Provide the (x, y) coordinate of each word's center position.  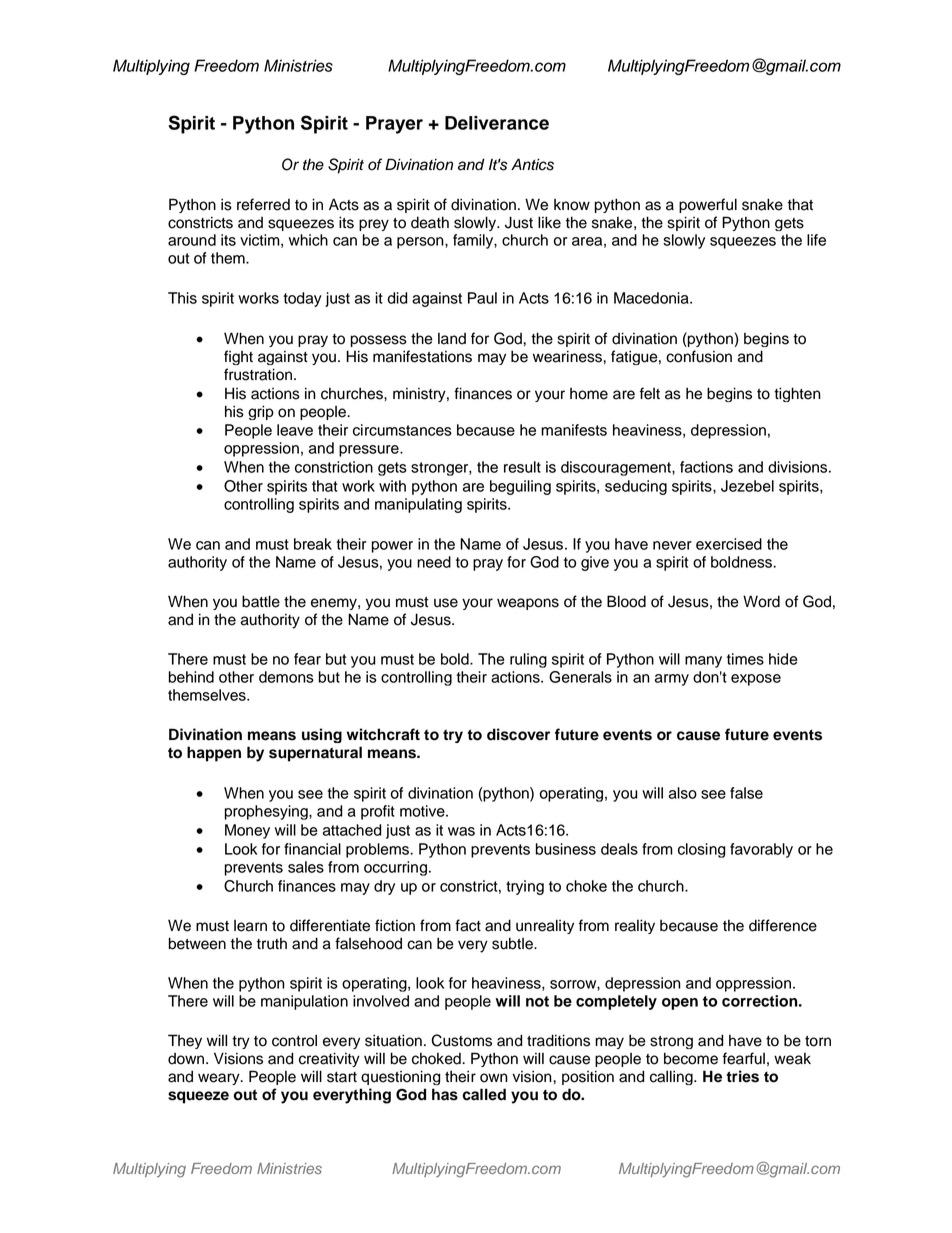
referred (263, 204)
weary (220, 1079)
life (816, 240)
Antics (532, 164)
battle (261, 601)
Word (761, 601)
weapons (528, 604)
